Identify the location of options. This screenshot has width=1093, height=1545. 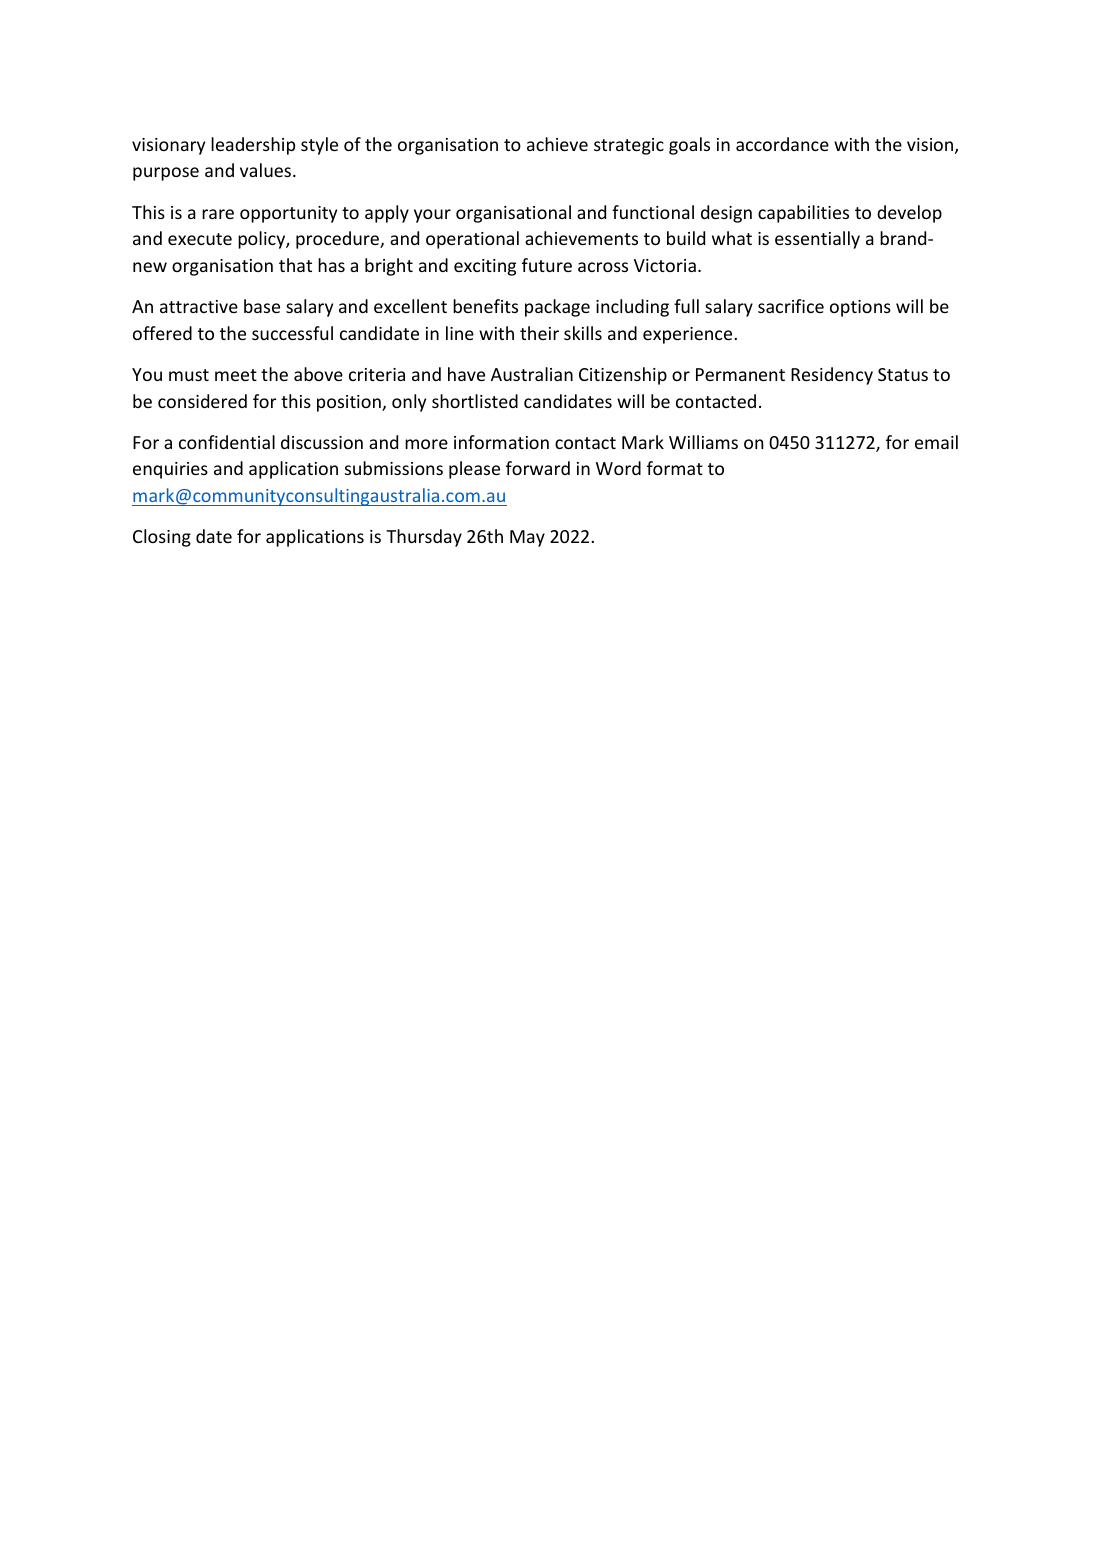
(860, 308).
